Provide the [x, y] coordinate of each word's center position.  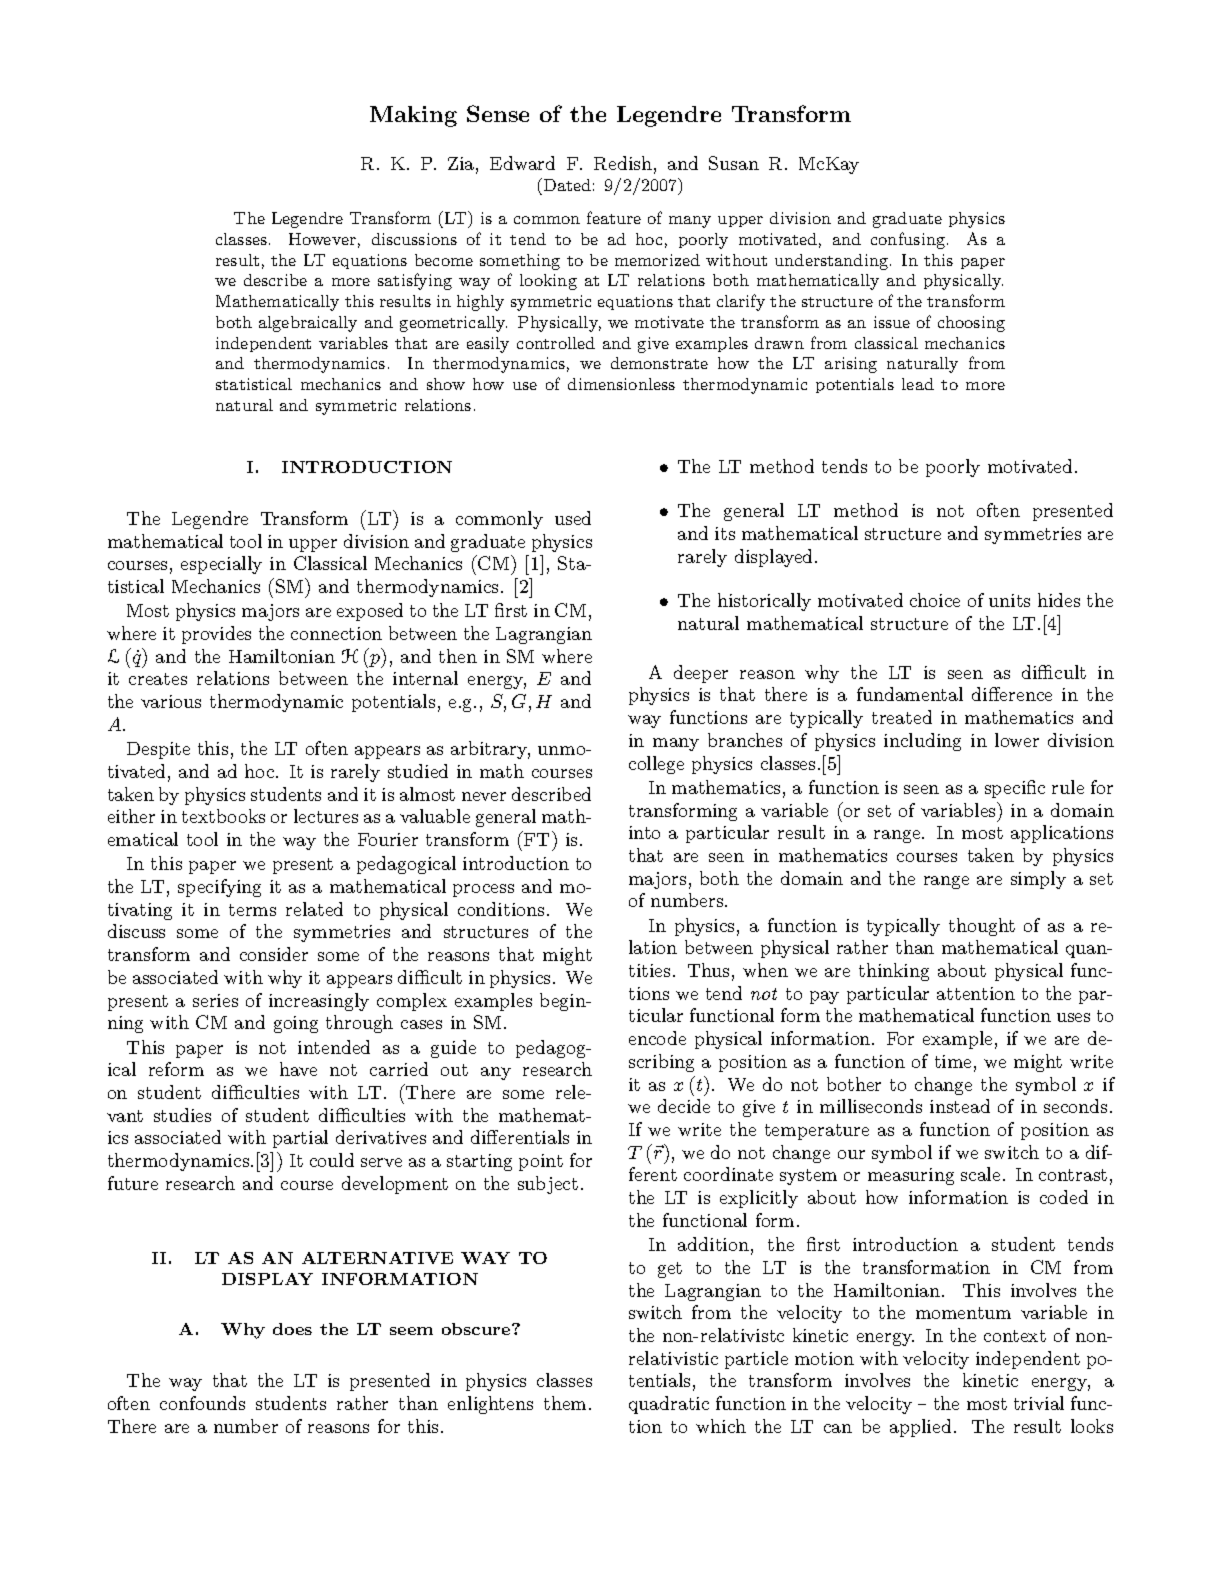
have [298, 1069]
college [656, 765]
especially [221, 565]
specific [1015, 789]
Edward [522, 163]
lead [918, 384]
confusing [909, 240]
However [322, 239]
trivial [1039, 1403]
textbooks [223, 816]
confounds [202, 1403]
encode [657, 1038]
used [573, 518]
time [953, 1061]
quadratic [669, 1405]
